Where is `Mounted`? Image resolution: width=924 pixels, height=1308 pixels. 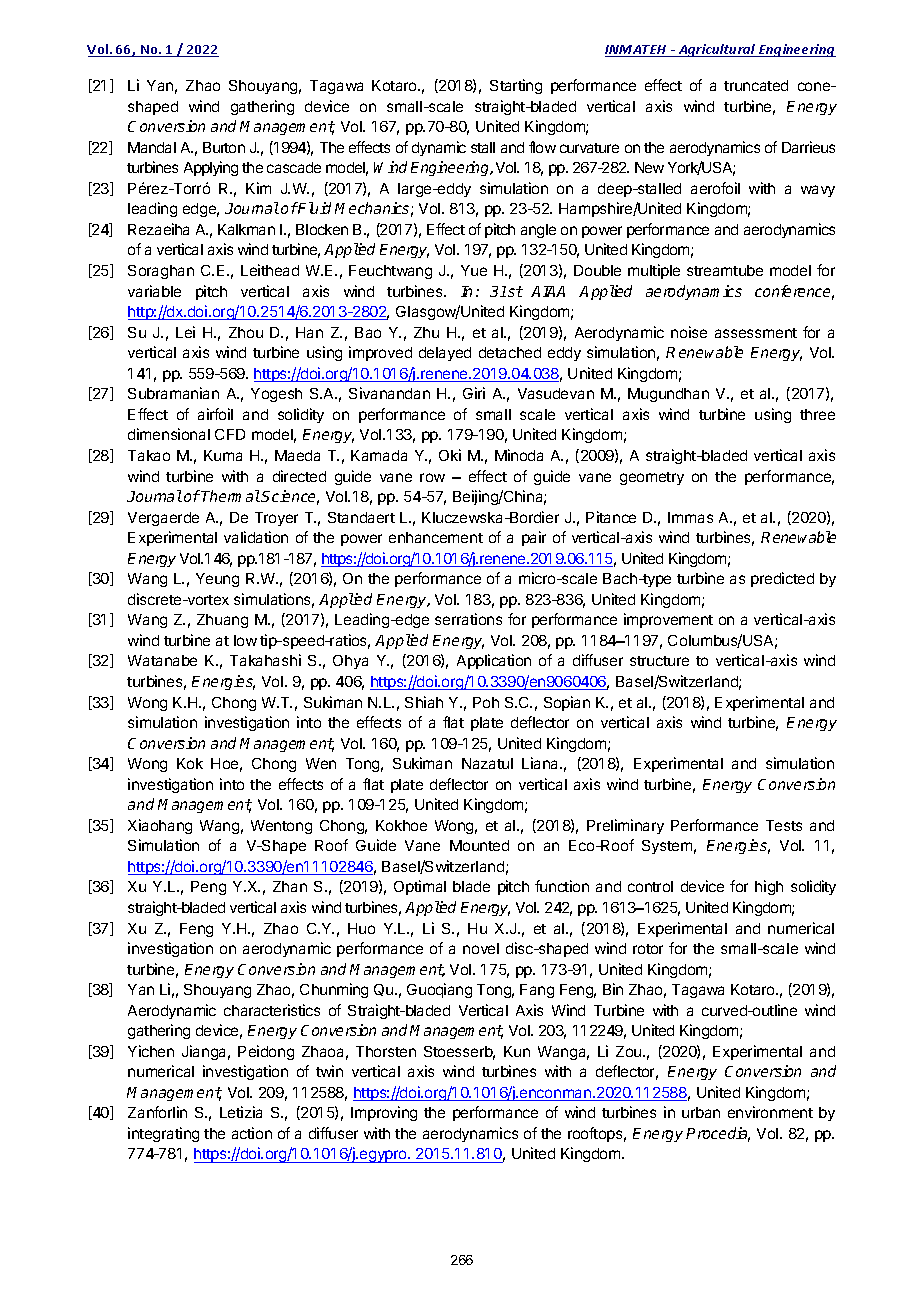
Mounted is located at coordinates (479, 845).
